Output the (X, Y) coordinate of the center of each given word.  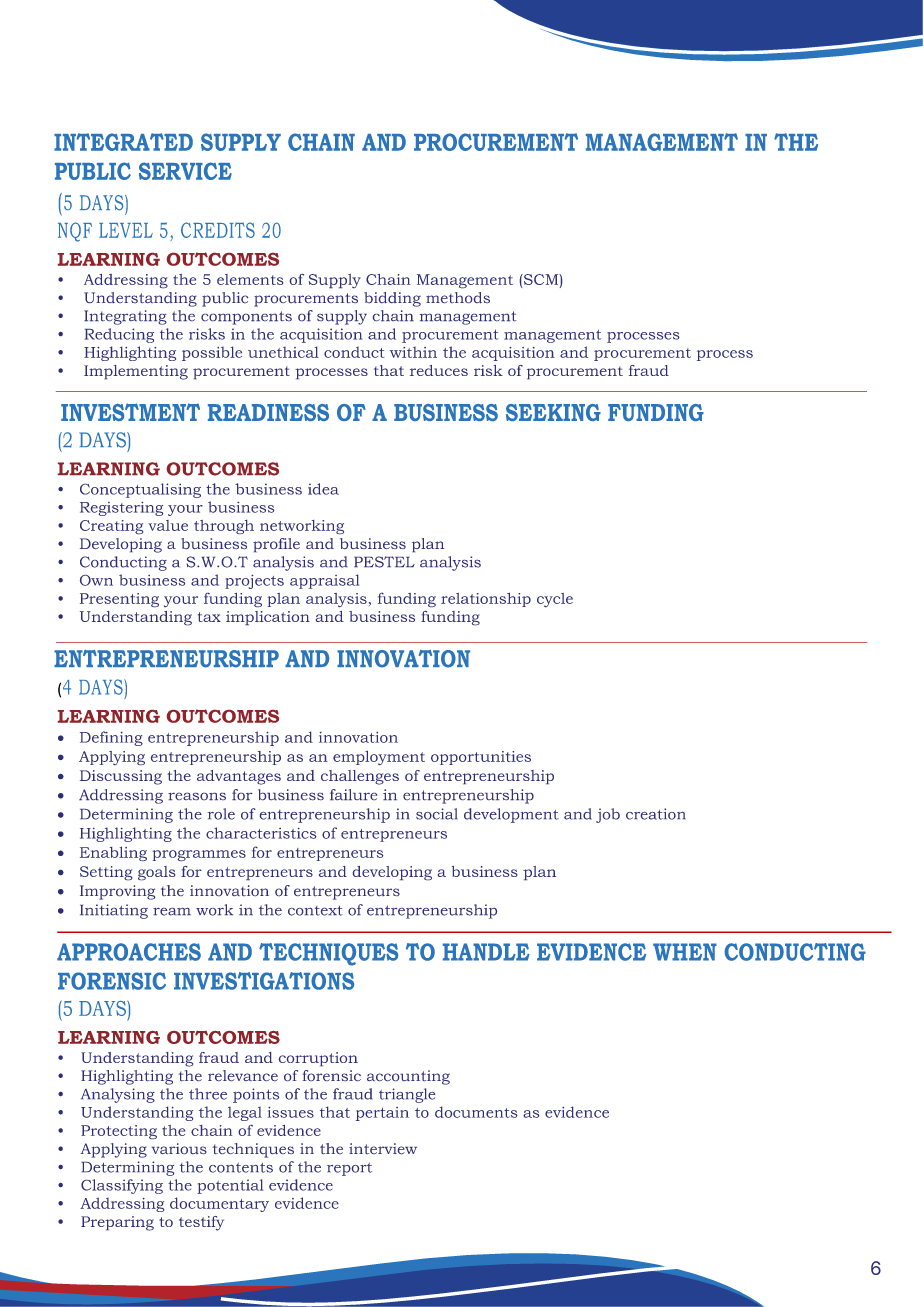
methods (458, 297)
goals (156, 873)
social (437, 814)
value (168, 525)
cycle (555, 600)
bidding (392, 299)
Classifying (122, 1186)
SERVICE (185, 171)
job (608, 815)
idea (323, 489)
